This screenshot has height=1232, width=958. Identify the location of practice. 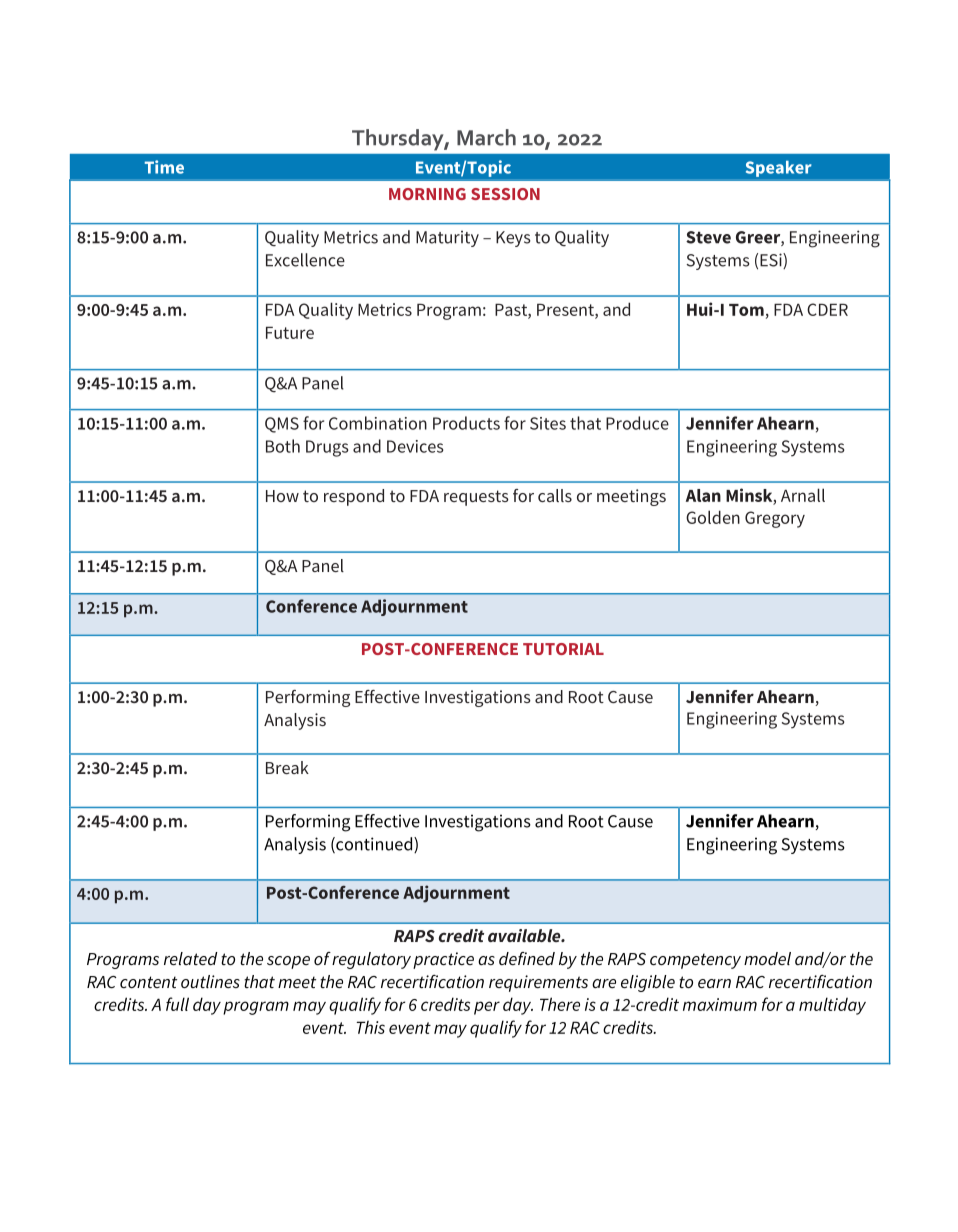
(443, 960).
